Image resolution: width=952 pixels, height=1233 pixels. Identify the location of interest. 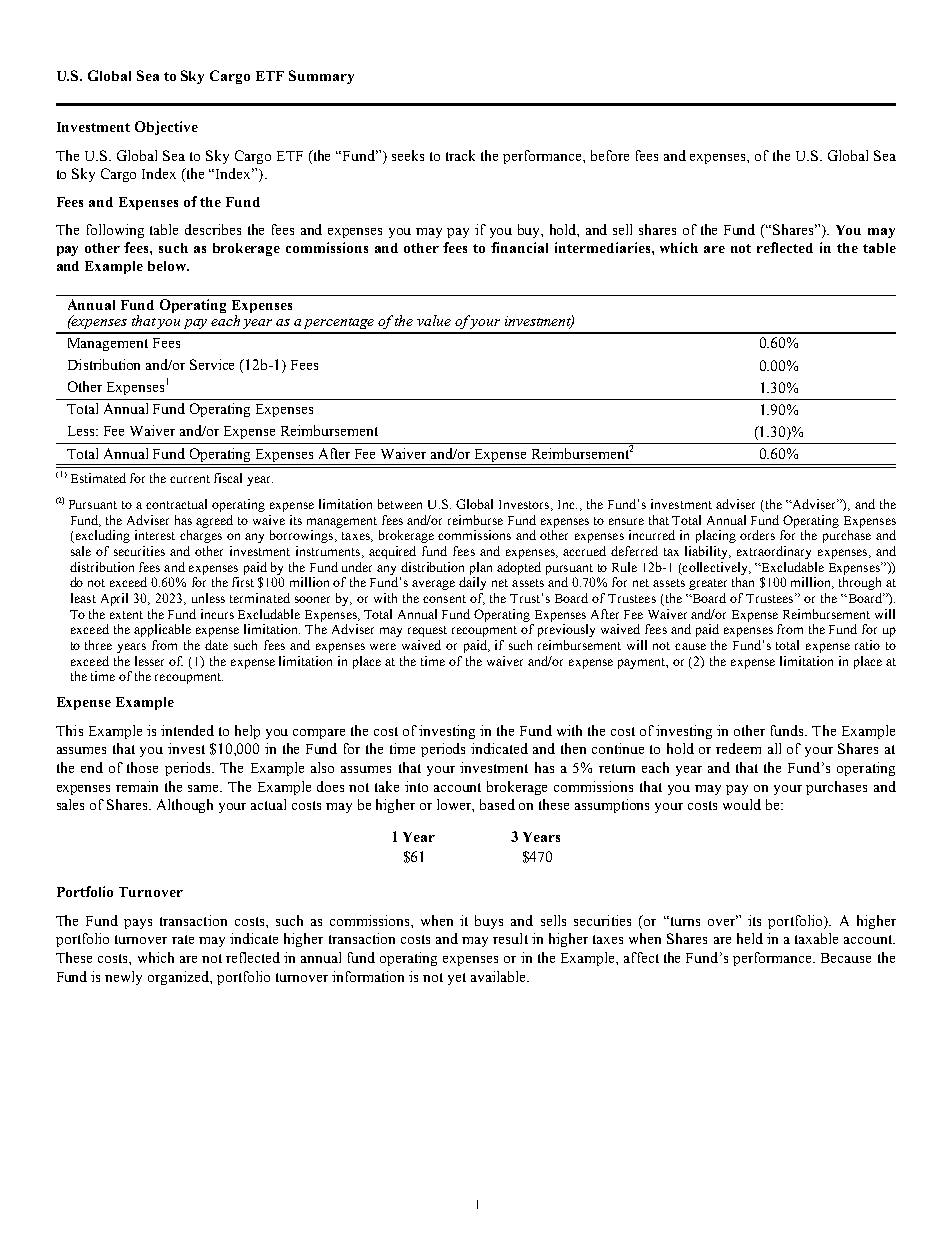
(155, 535).
